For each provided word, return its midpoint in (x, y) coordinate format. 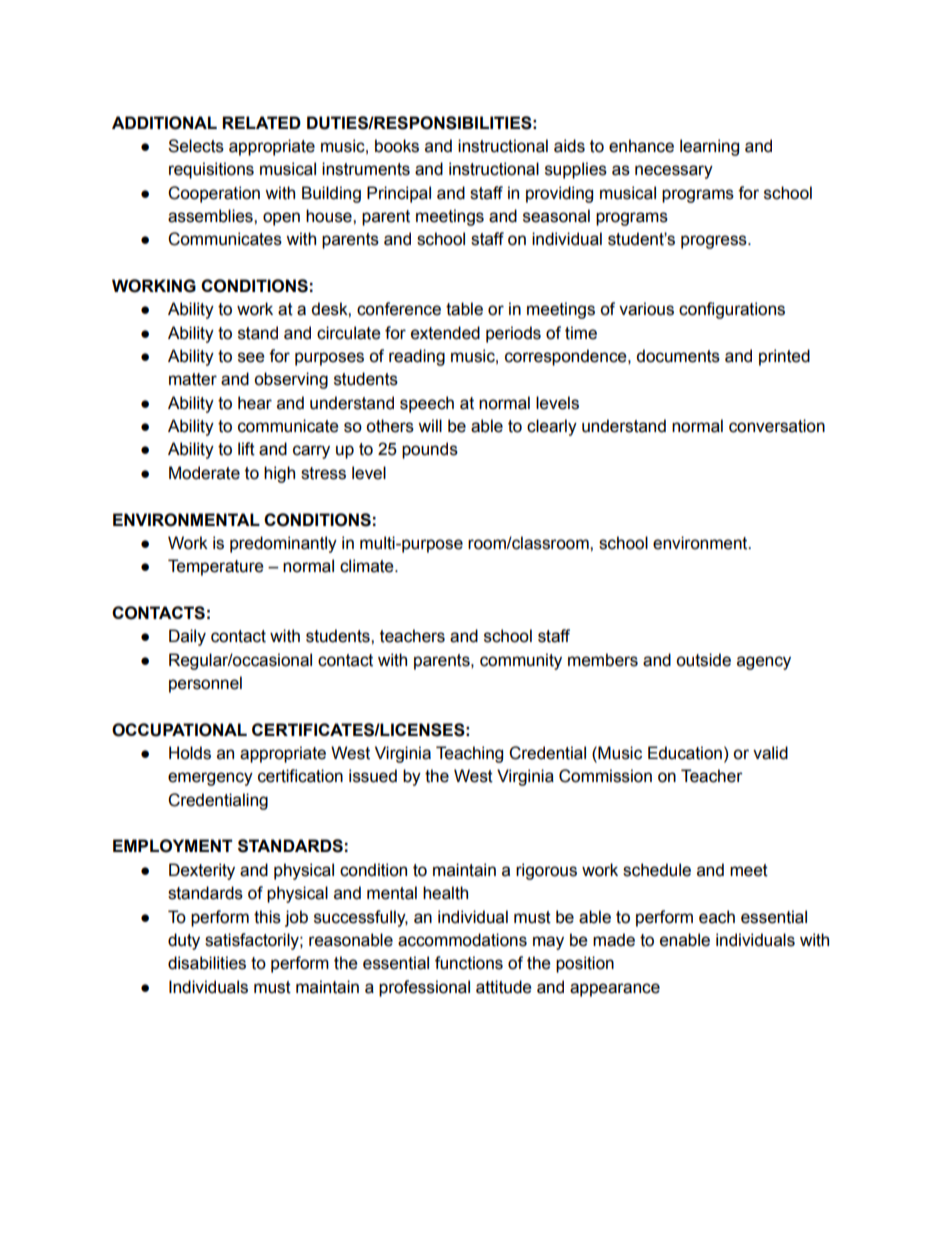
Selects (196, 146)
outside (703, 660)
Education (685, 753)
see (251, 357)
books (397, 146)
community (521, 661)
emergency (210, 779)
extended (445, 333)
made (614, 940)
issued (373, 776)
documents (678, 356)
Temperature (216, 567)
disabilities (207, 963)
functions (469, 963)
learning (709, 147)
